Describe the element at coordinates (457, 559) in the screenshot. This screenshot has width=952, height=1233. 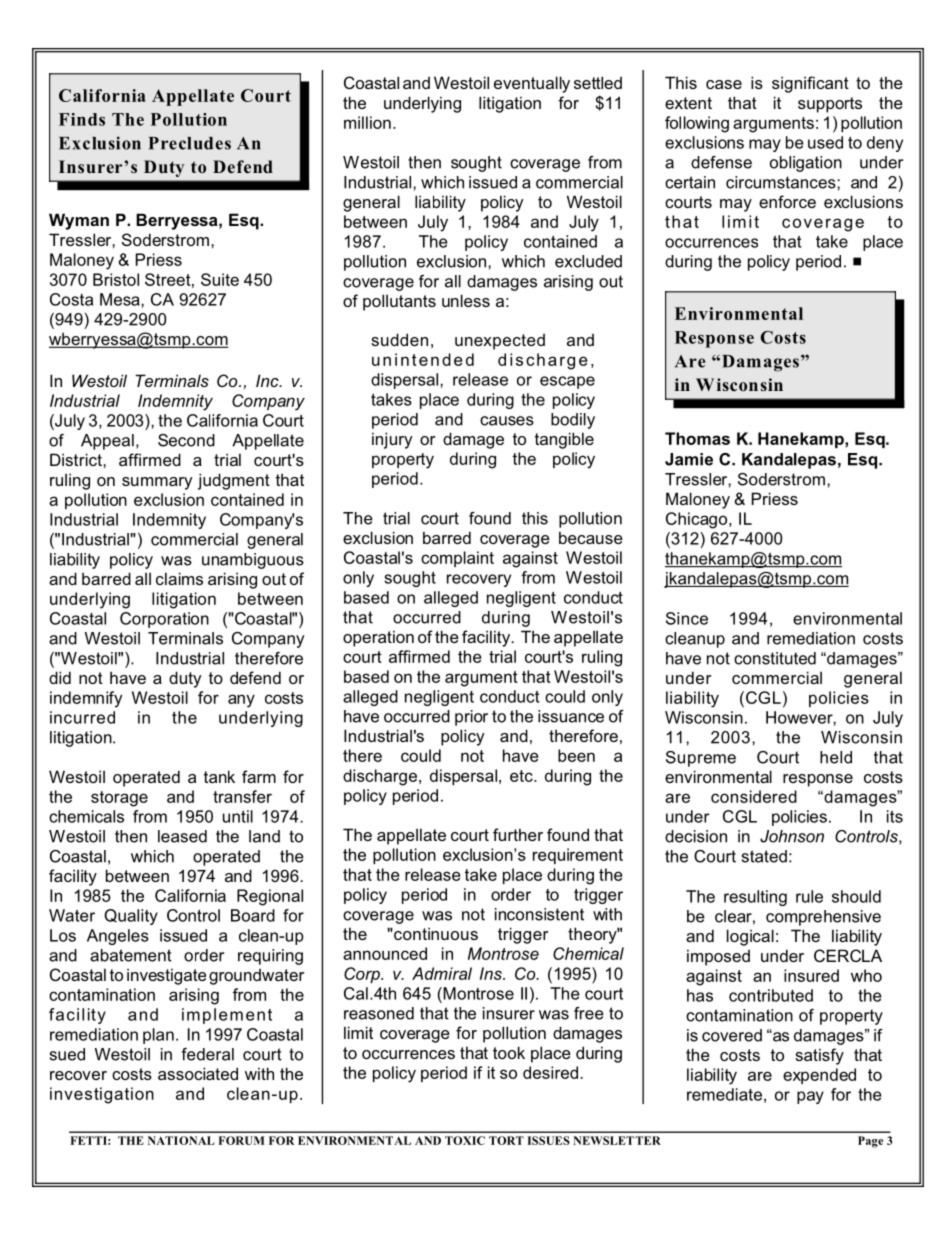
I see `complaint` at that location.
